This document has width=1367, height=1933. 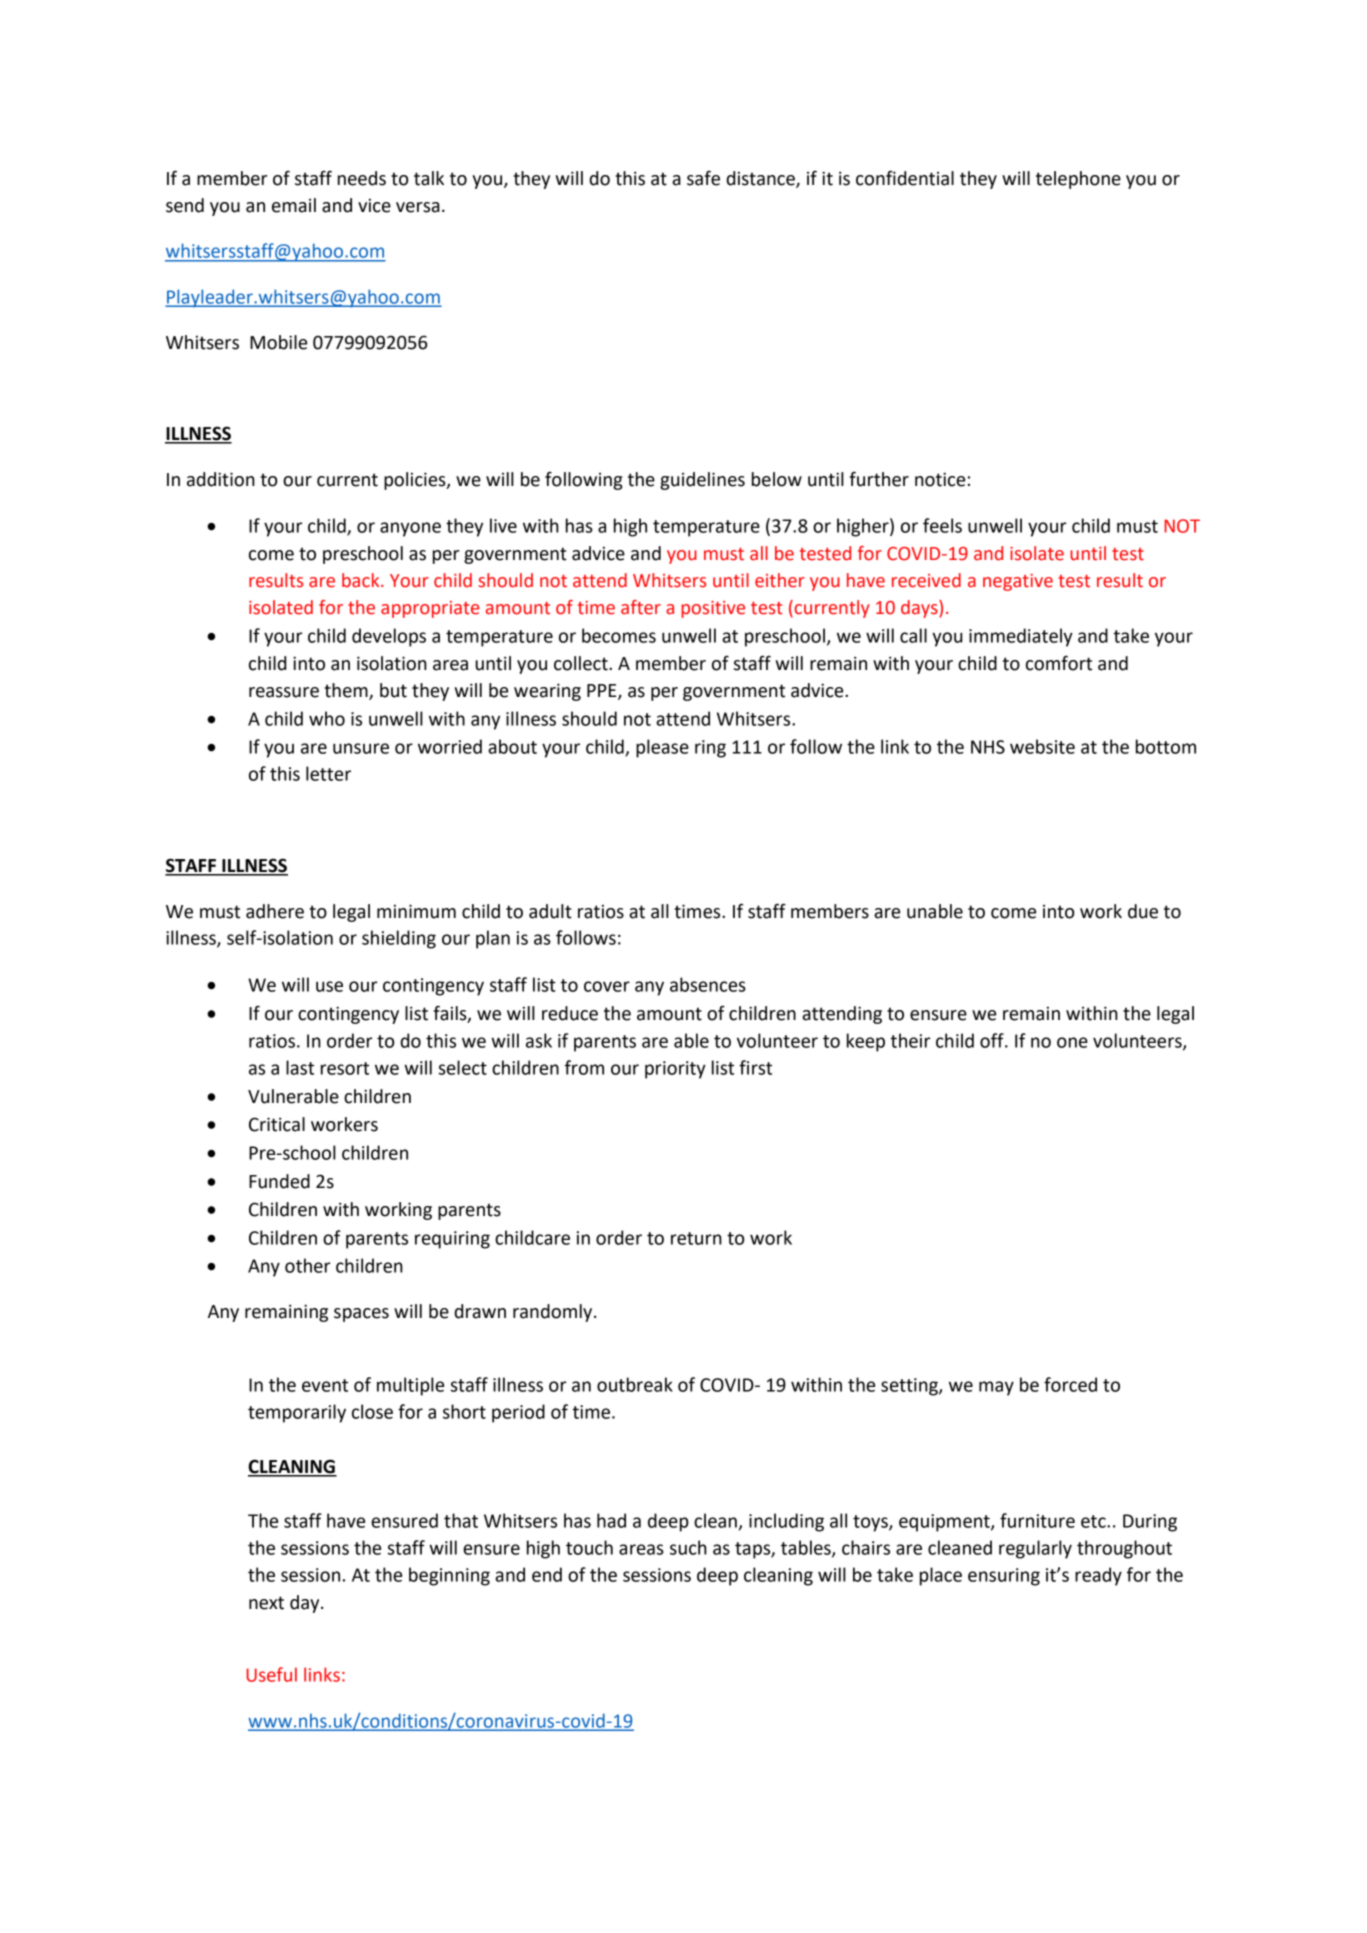 I want to click on Funded, so click(x=279, y=1181).
